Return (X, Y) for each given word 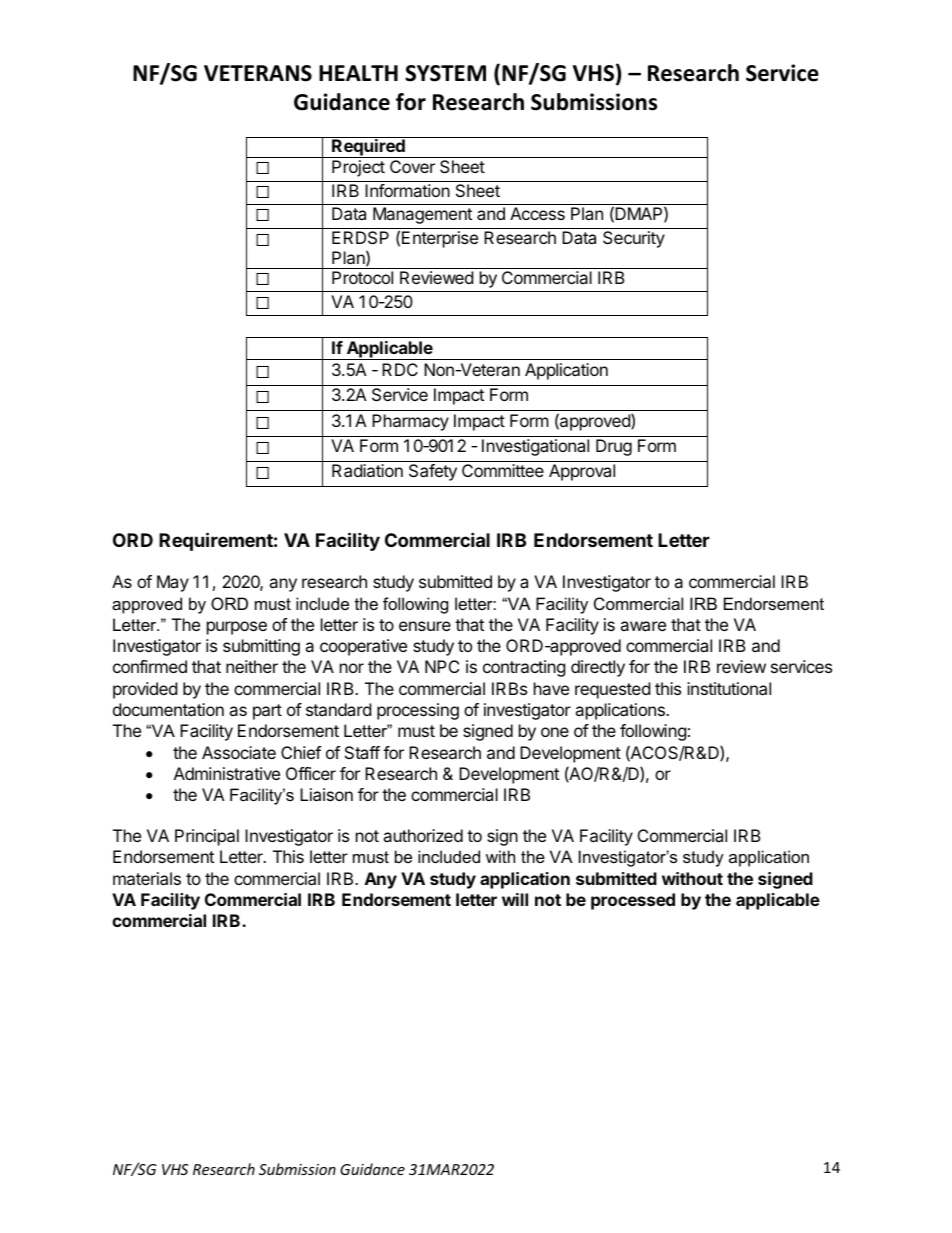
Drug (614, 447)
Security (634, 239)
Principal (207, 837)
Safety (433, 472)
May (173, 583)
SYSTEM (445, 73)
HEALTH (358, 73)
